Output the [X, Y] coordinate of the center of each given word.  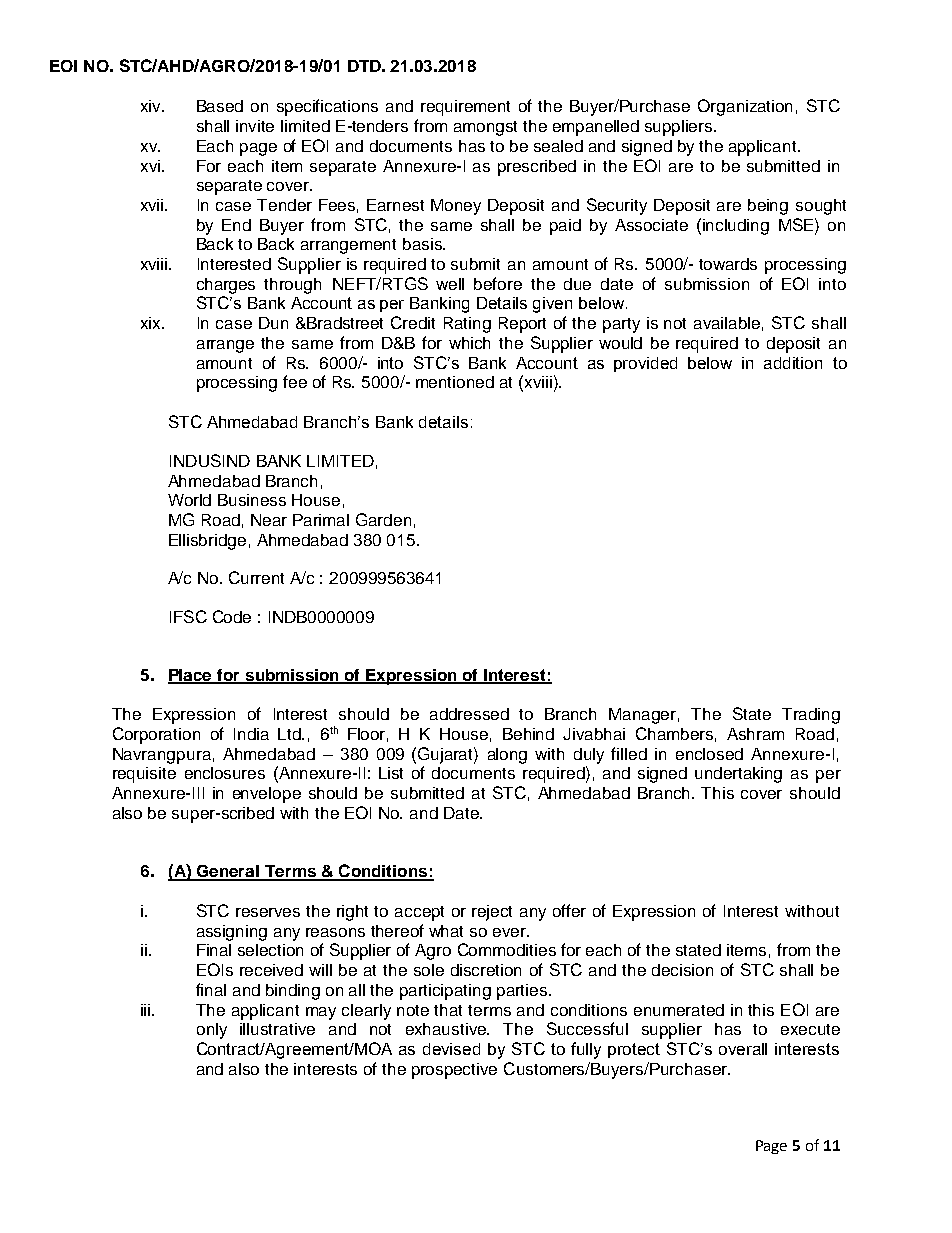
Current [256, 577]
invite [255, 126]
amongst [485, 128]
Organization [745, 107]
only [212, 1031]
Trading [811, 716]
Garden [383, 519]
